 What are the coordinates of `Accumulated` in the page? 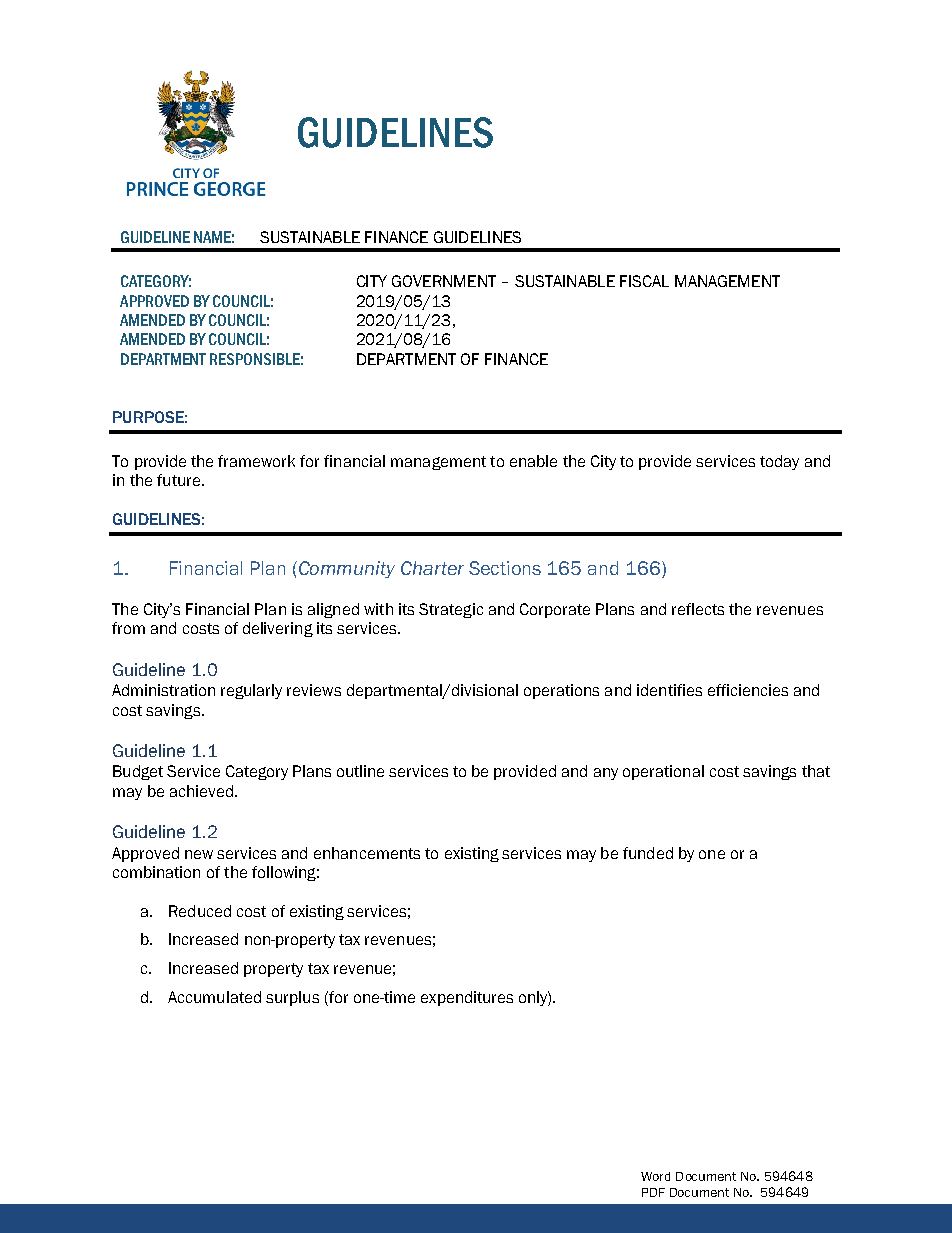 It's located at (214, 997).
